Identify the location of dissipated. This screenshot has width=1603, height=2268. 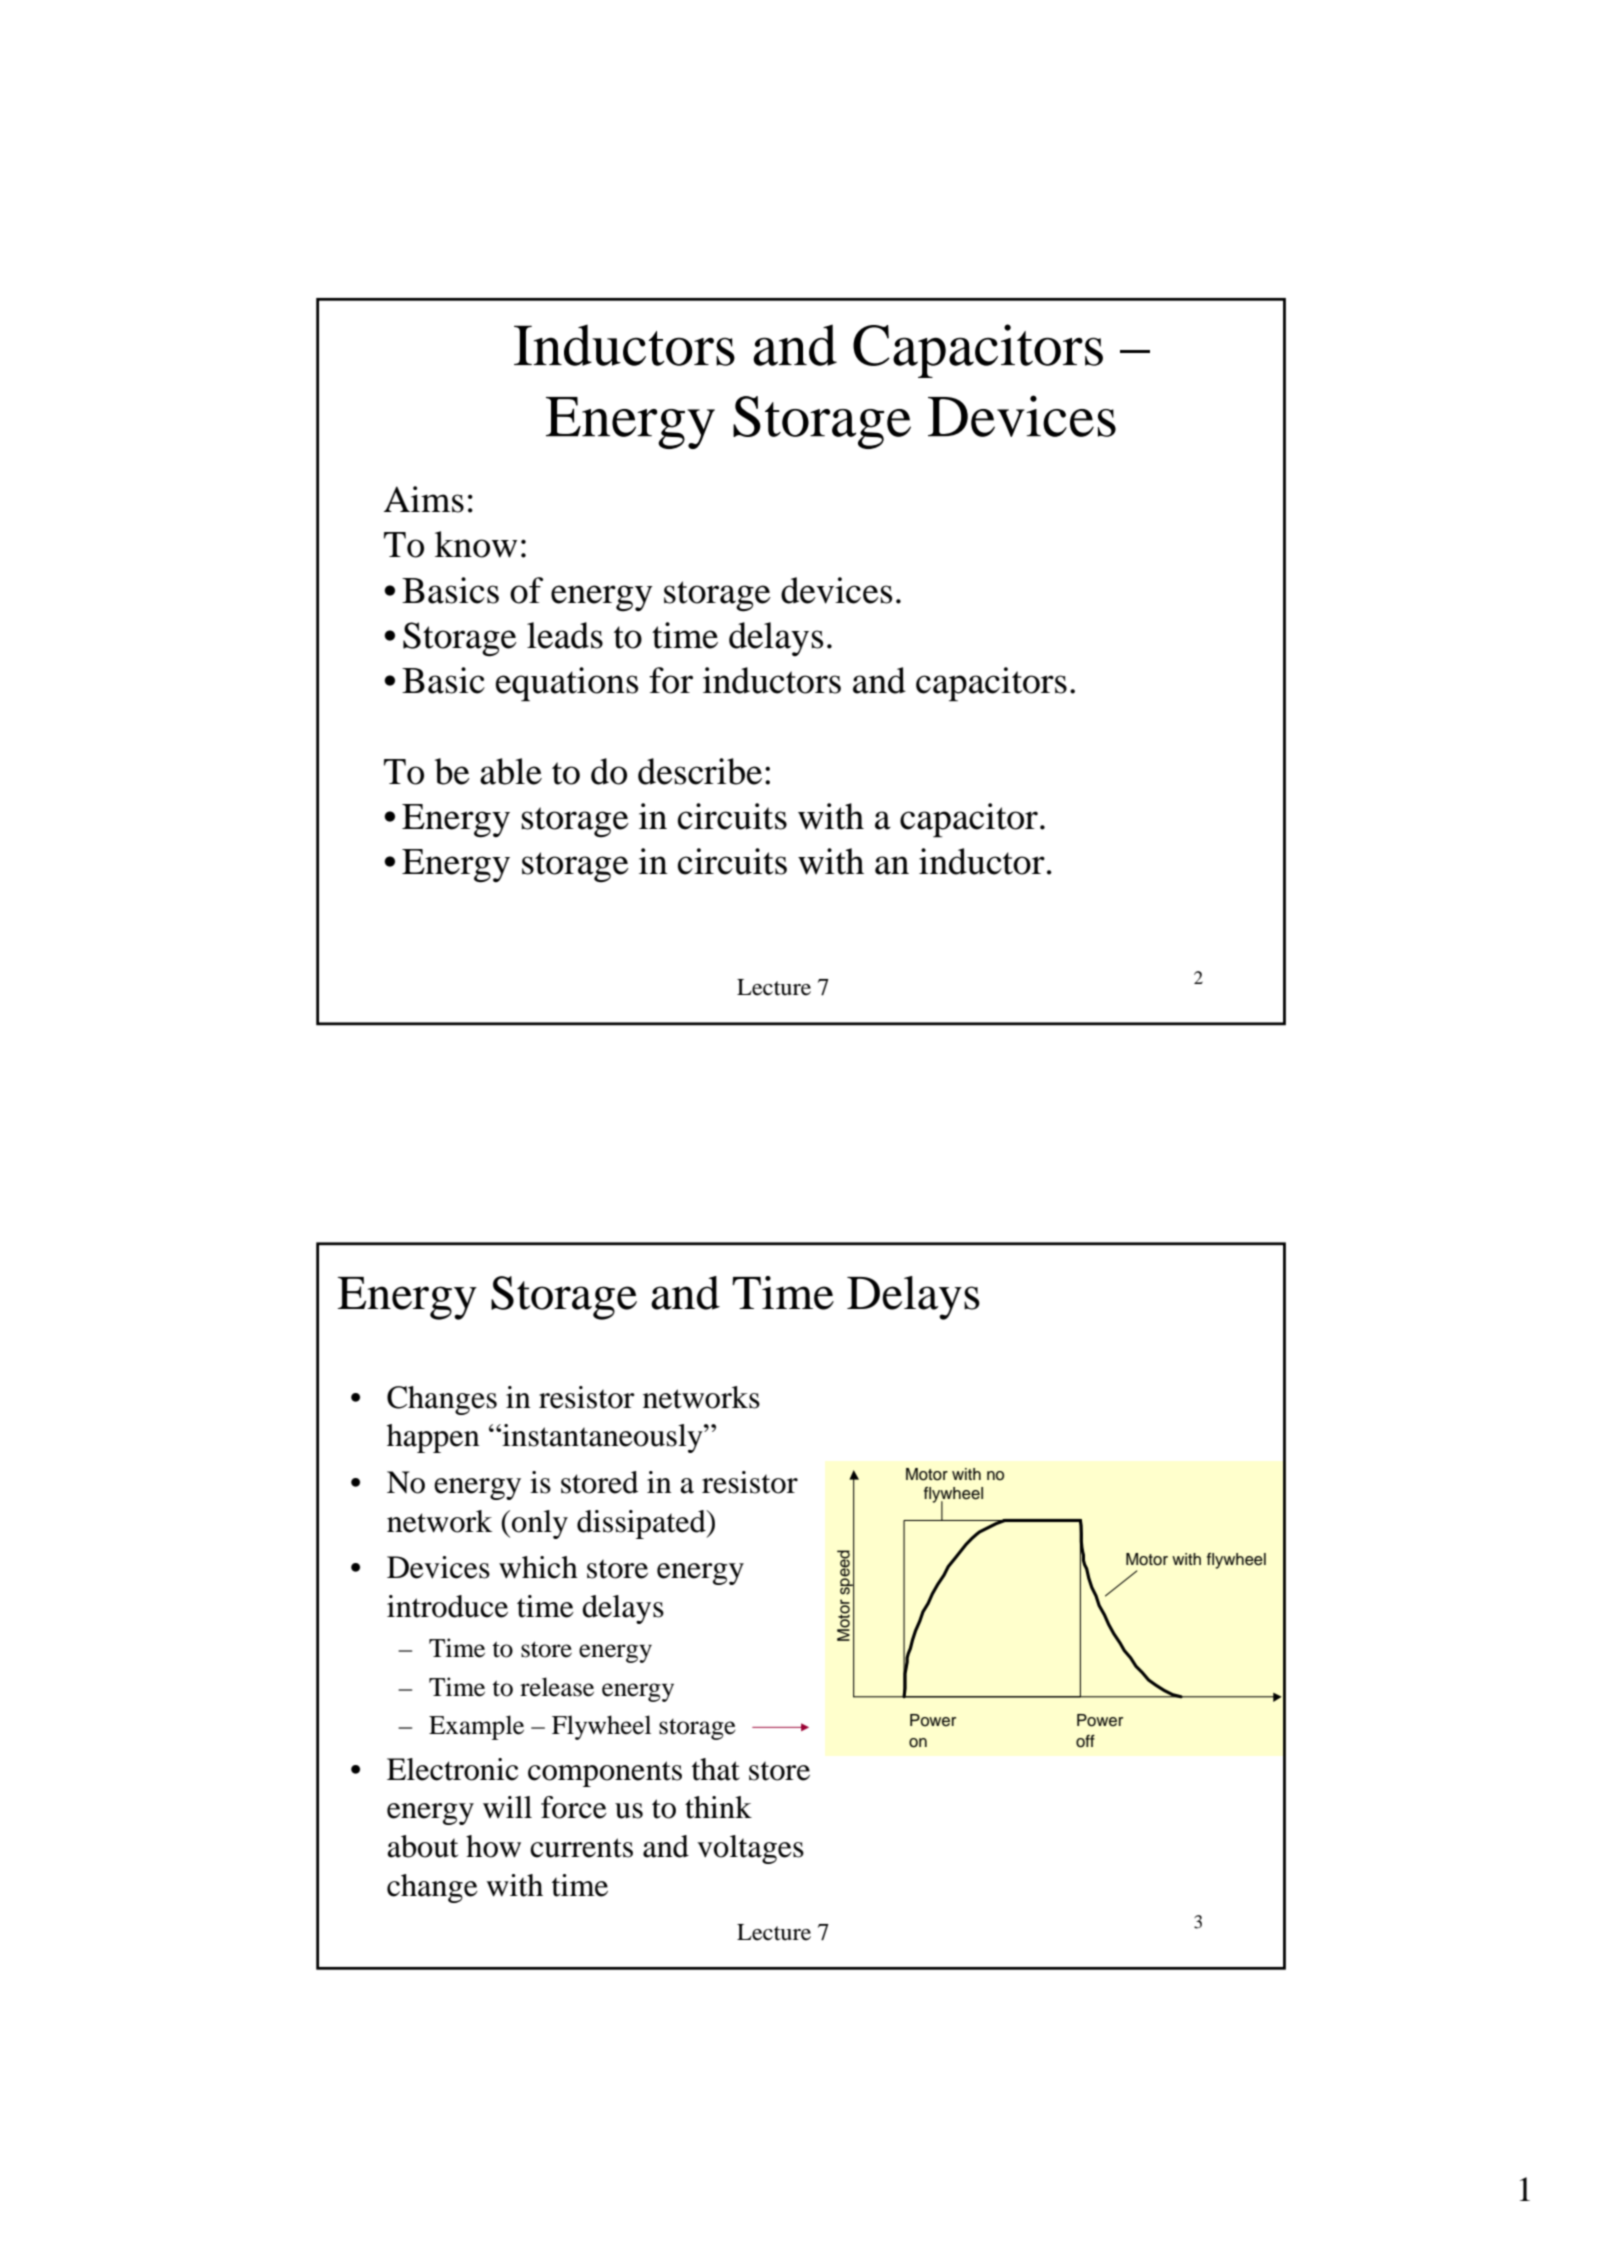
(642, 1524).
